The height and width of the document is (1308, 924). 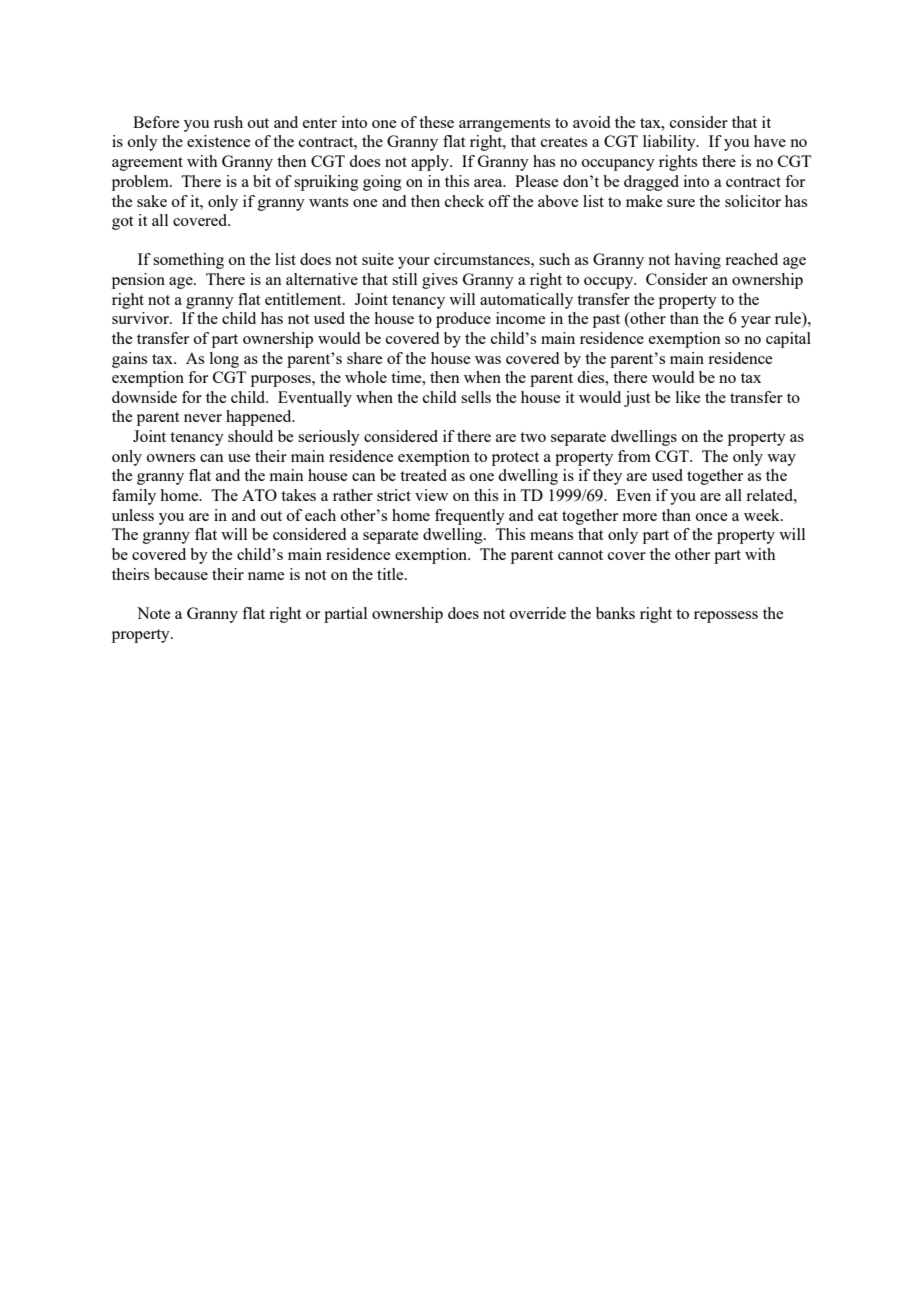 I want to click on override, so click(x=538, y=613).
